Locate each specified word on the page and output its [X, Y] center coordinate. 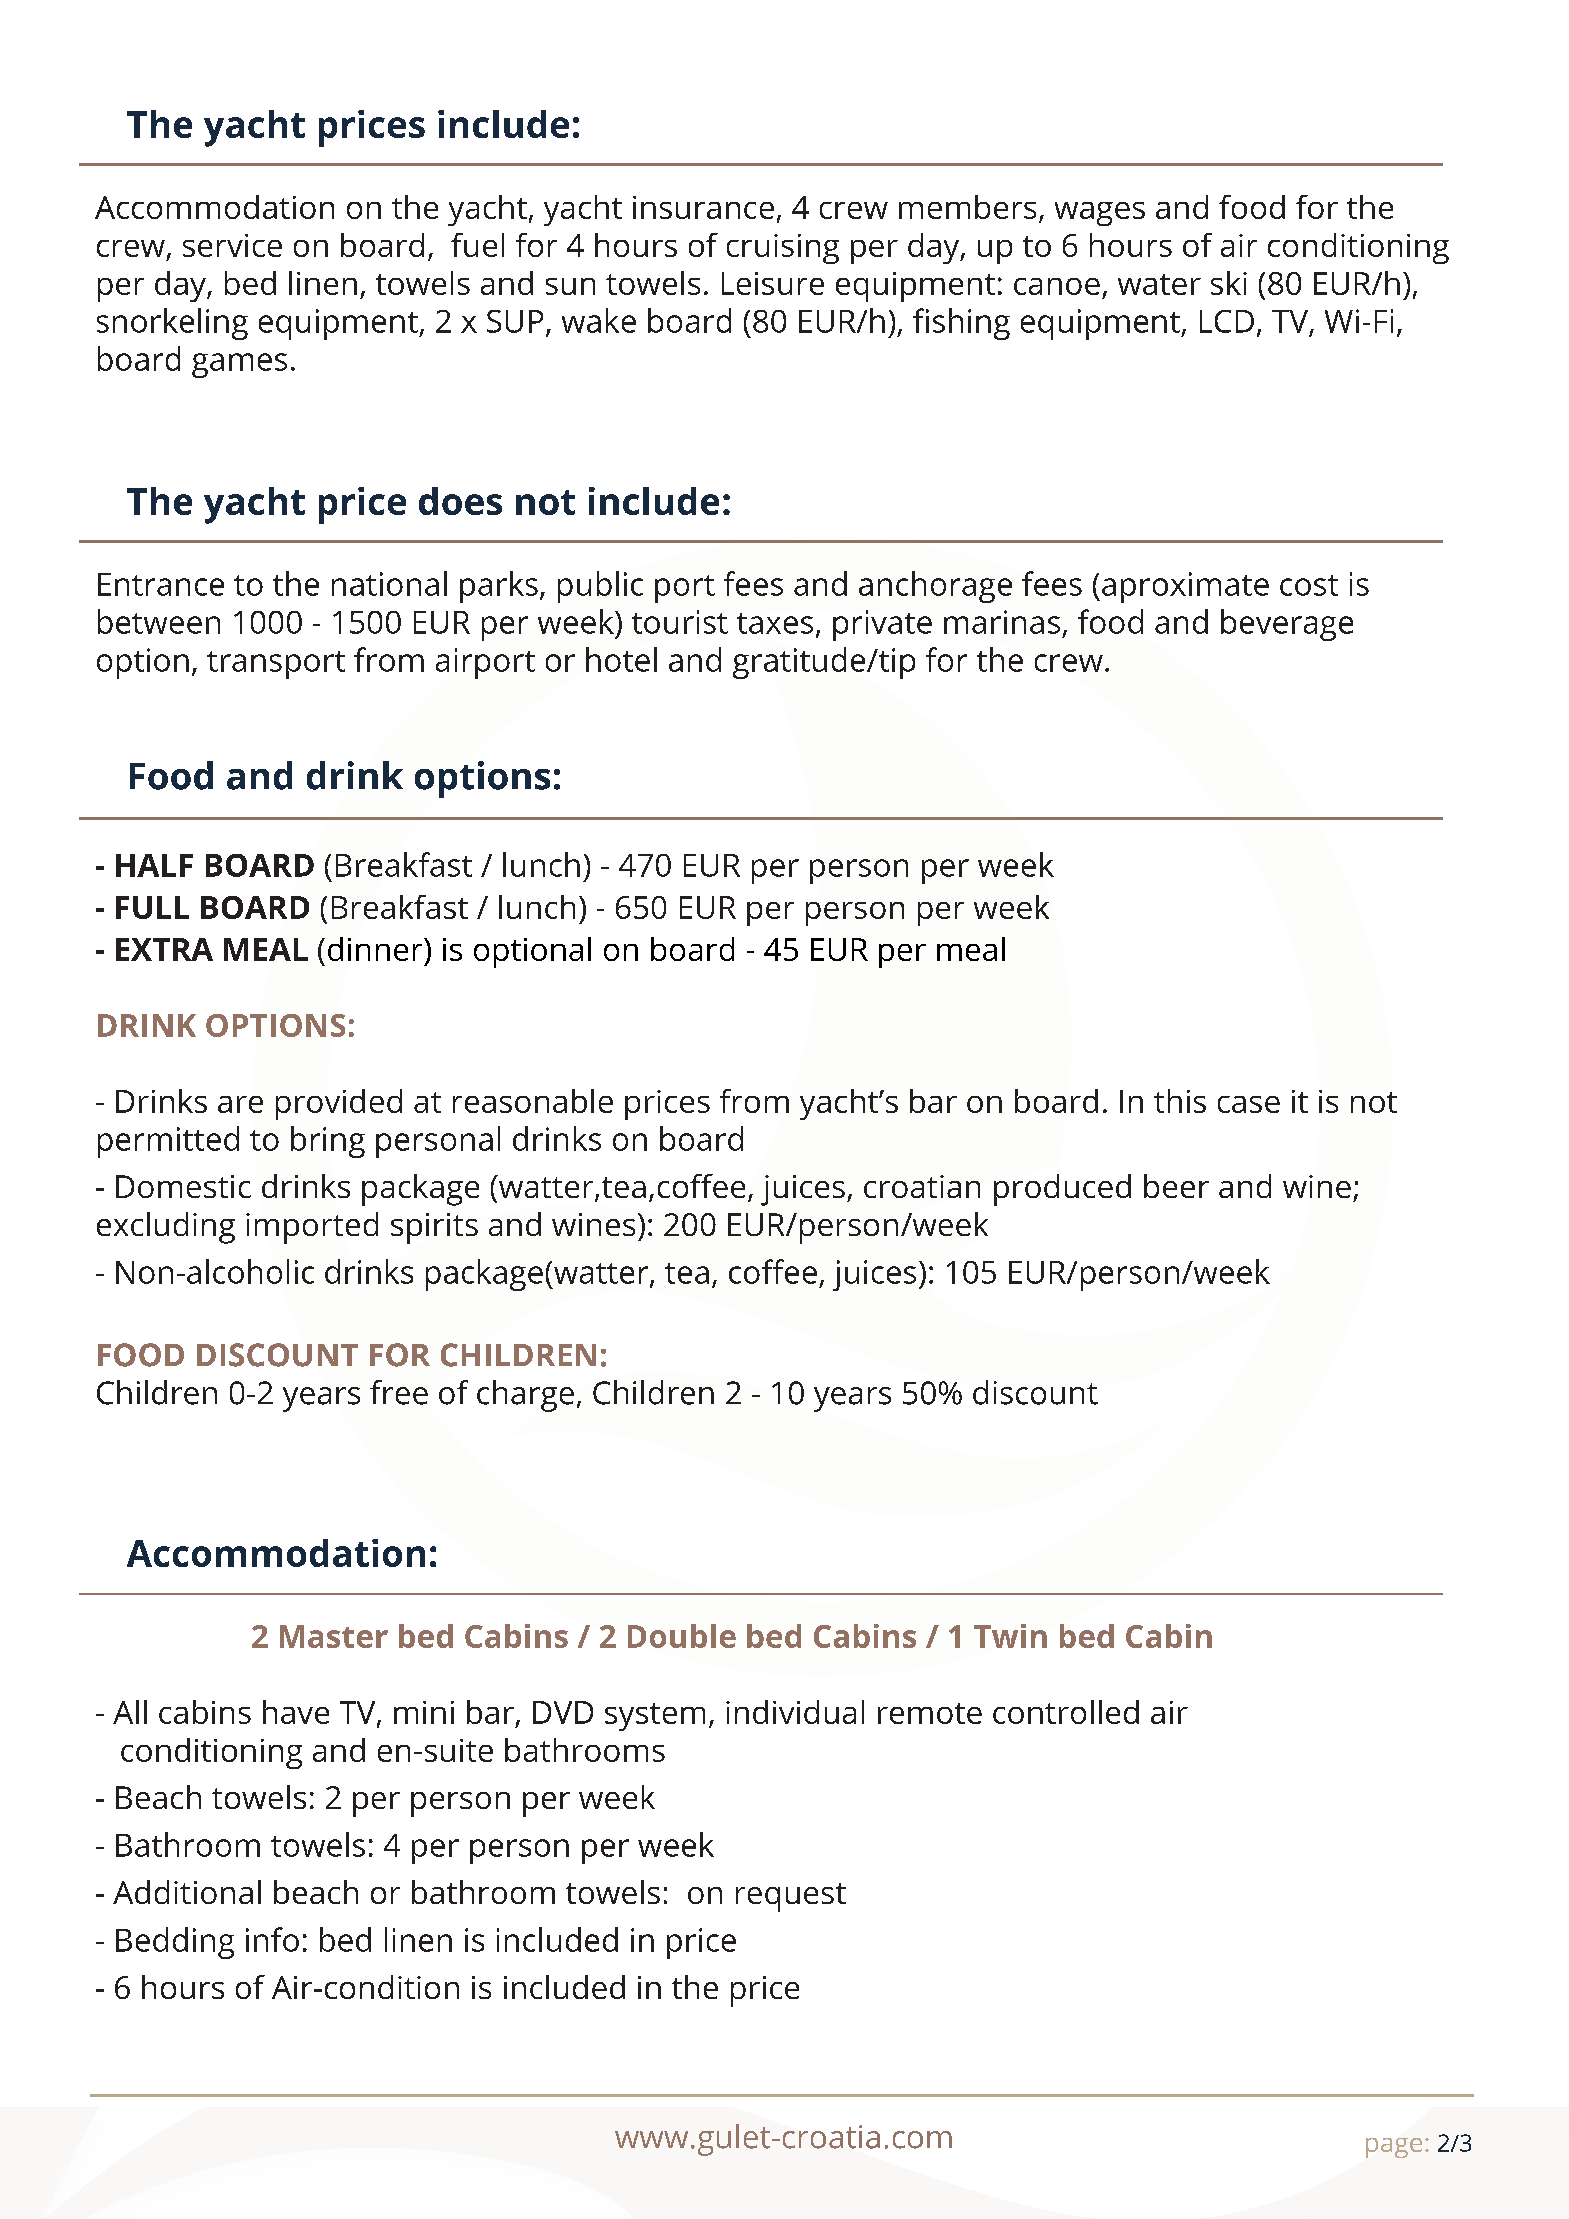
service [232, 245]
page [1394, 2148]
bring [328, 1142]
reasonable [533, 1101]
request [791, 1897]
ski [1229, 283]
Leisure [773, 283]
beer [1176, 1186]
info [272, 1939]
